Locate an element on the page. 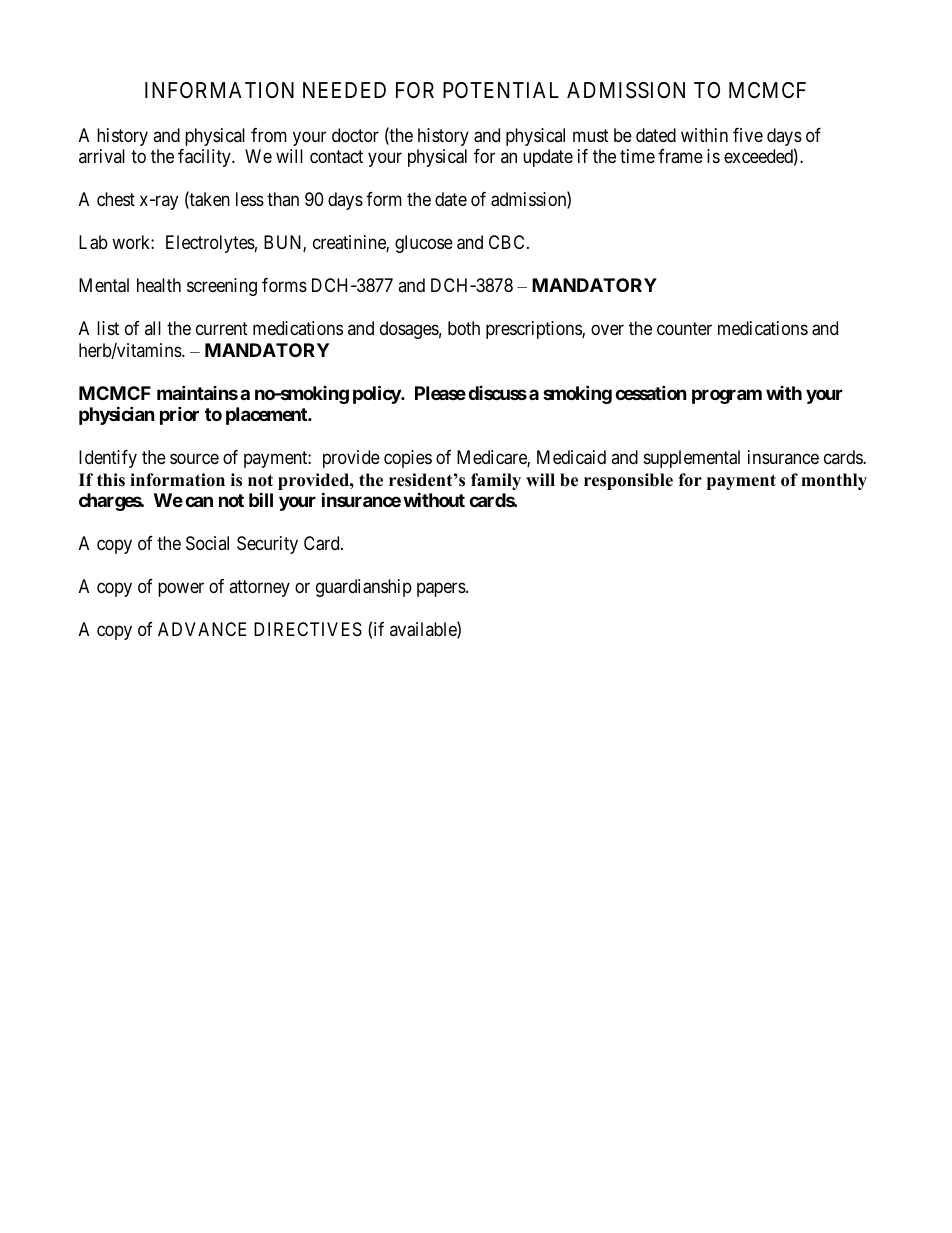 The width and height of the document is (952, 1233). POTENTIAL is located at coordinates (501, 90).
